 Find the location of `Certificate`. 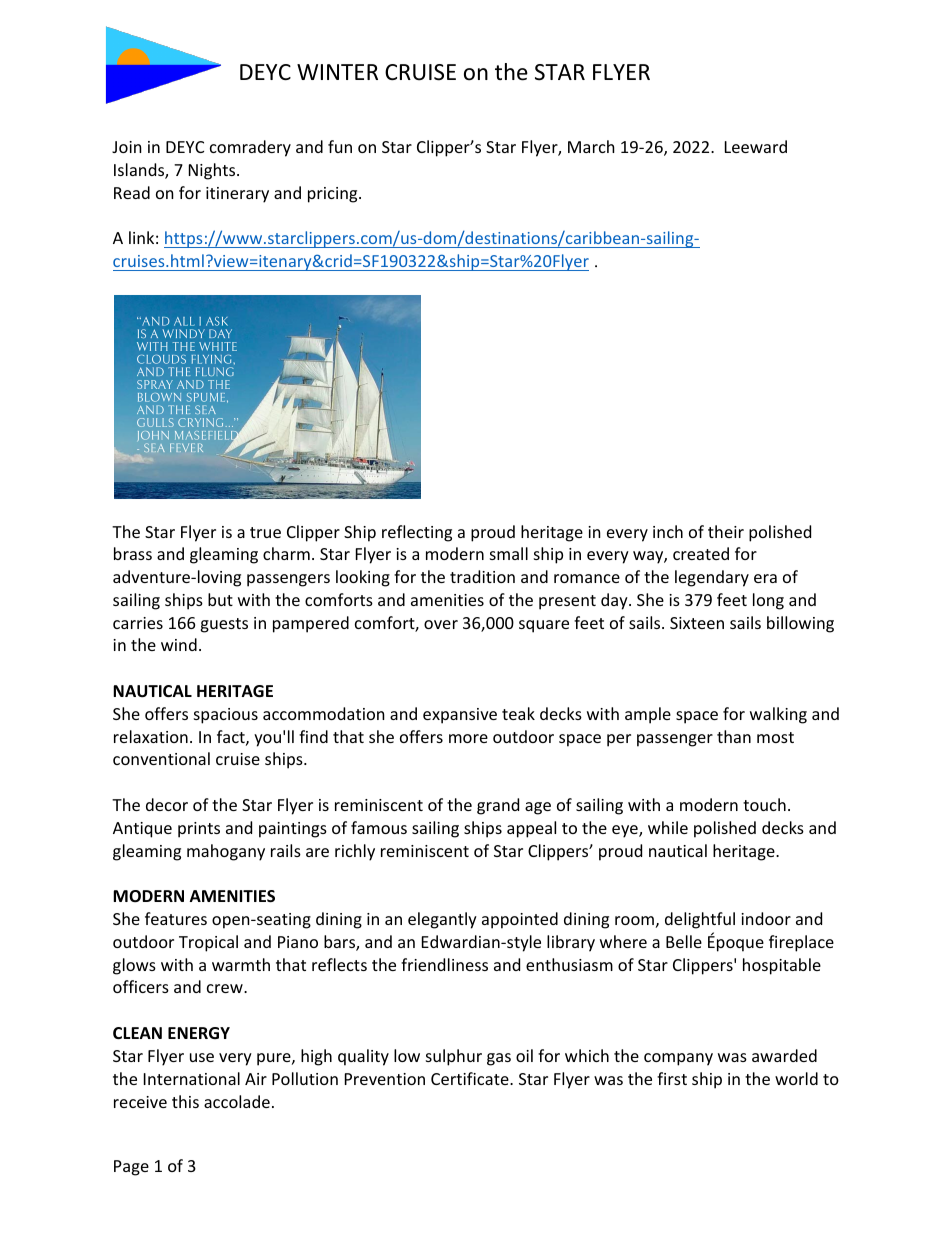

Certificate is located at coordinates (471, 1078).
